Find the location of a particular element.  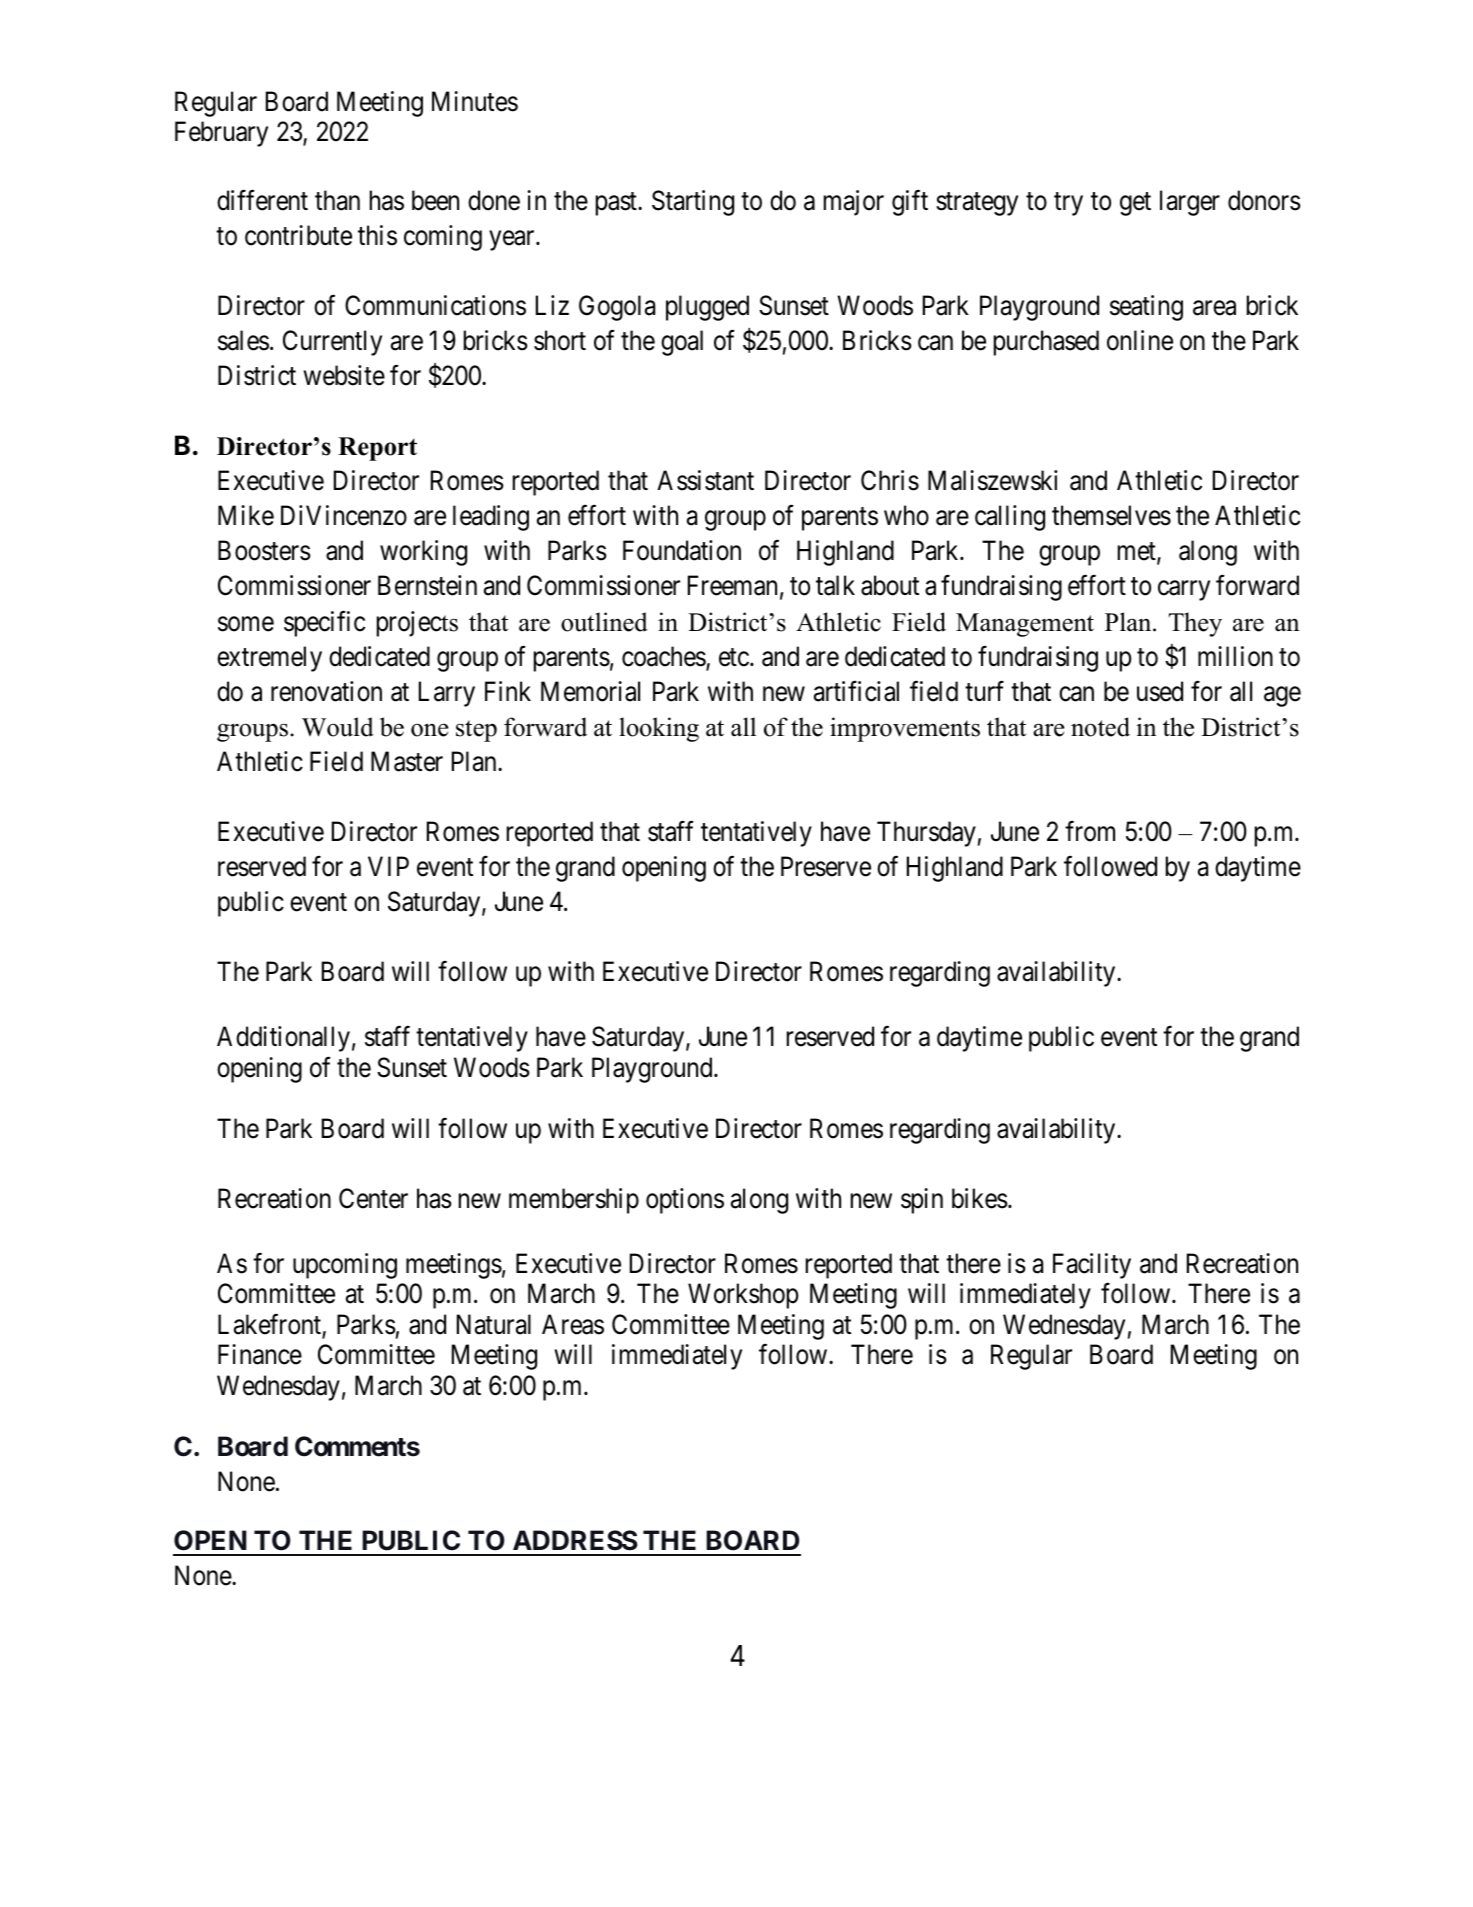

Finance is located at coordinates (260, 1354).
